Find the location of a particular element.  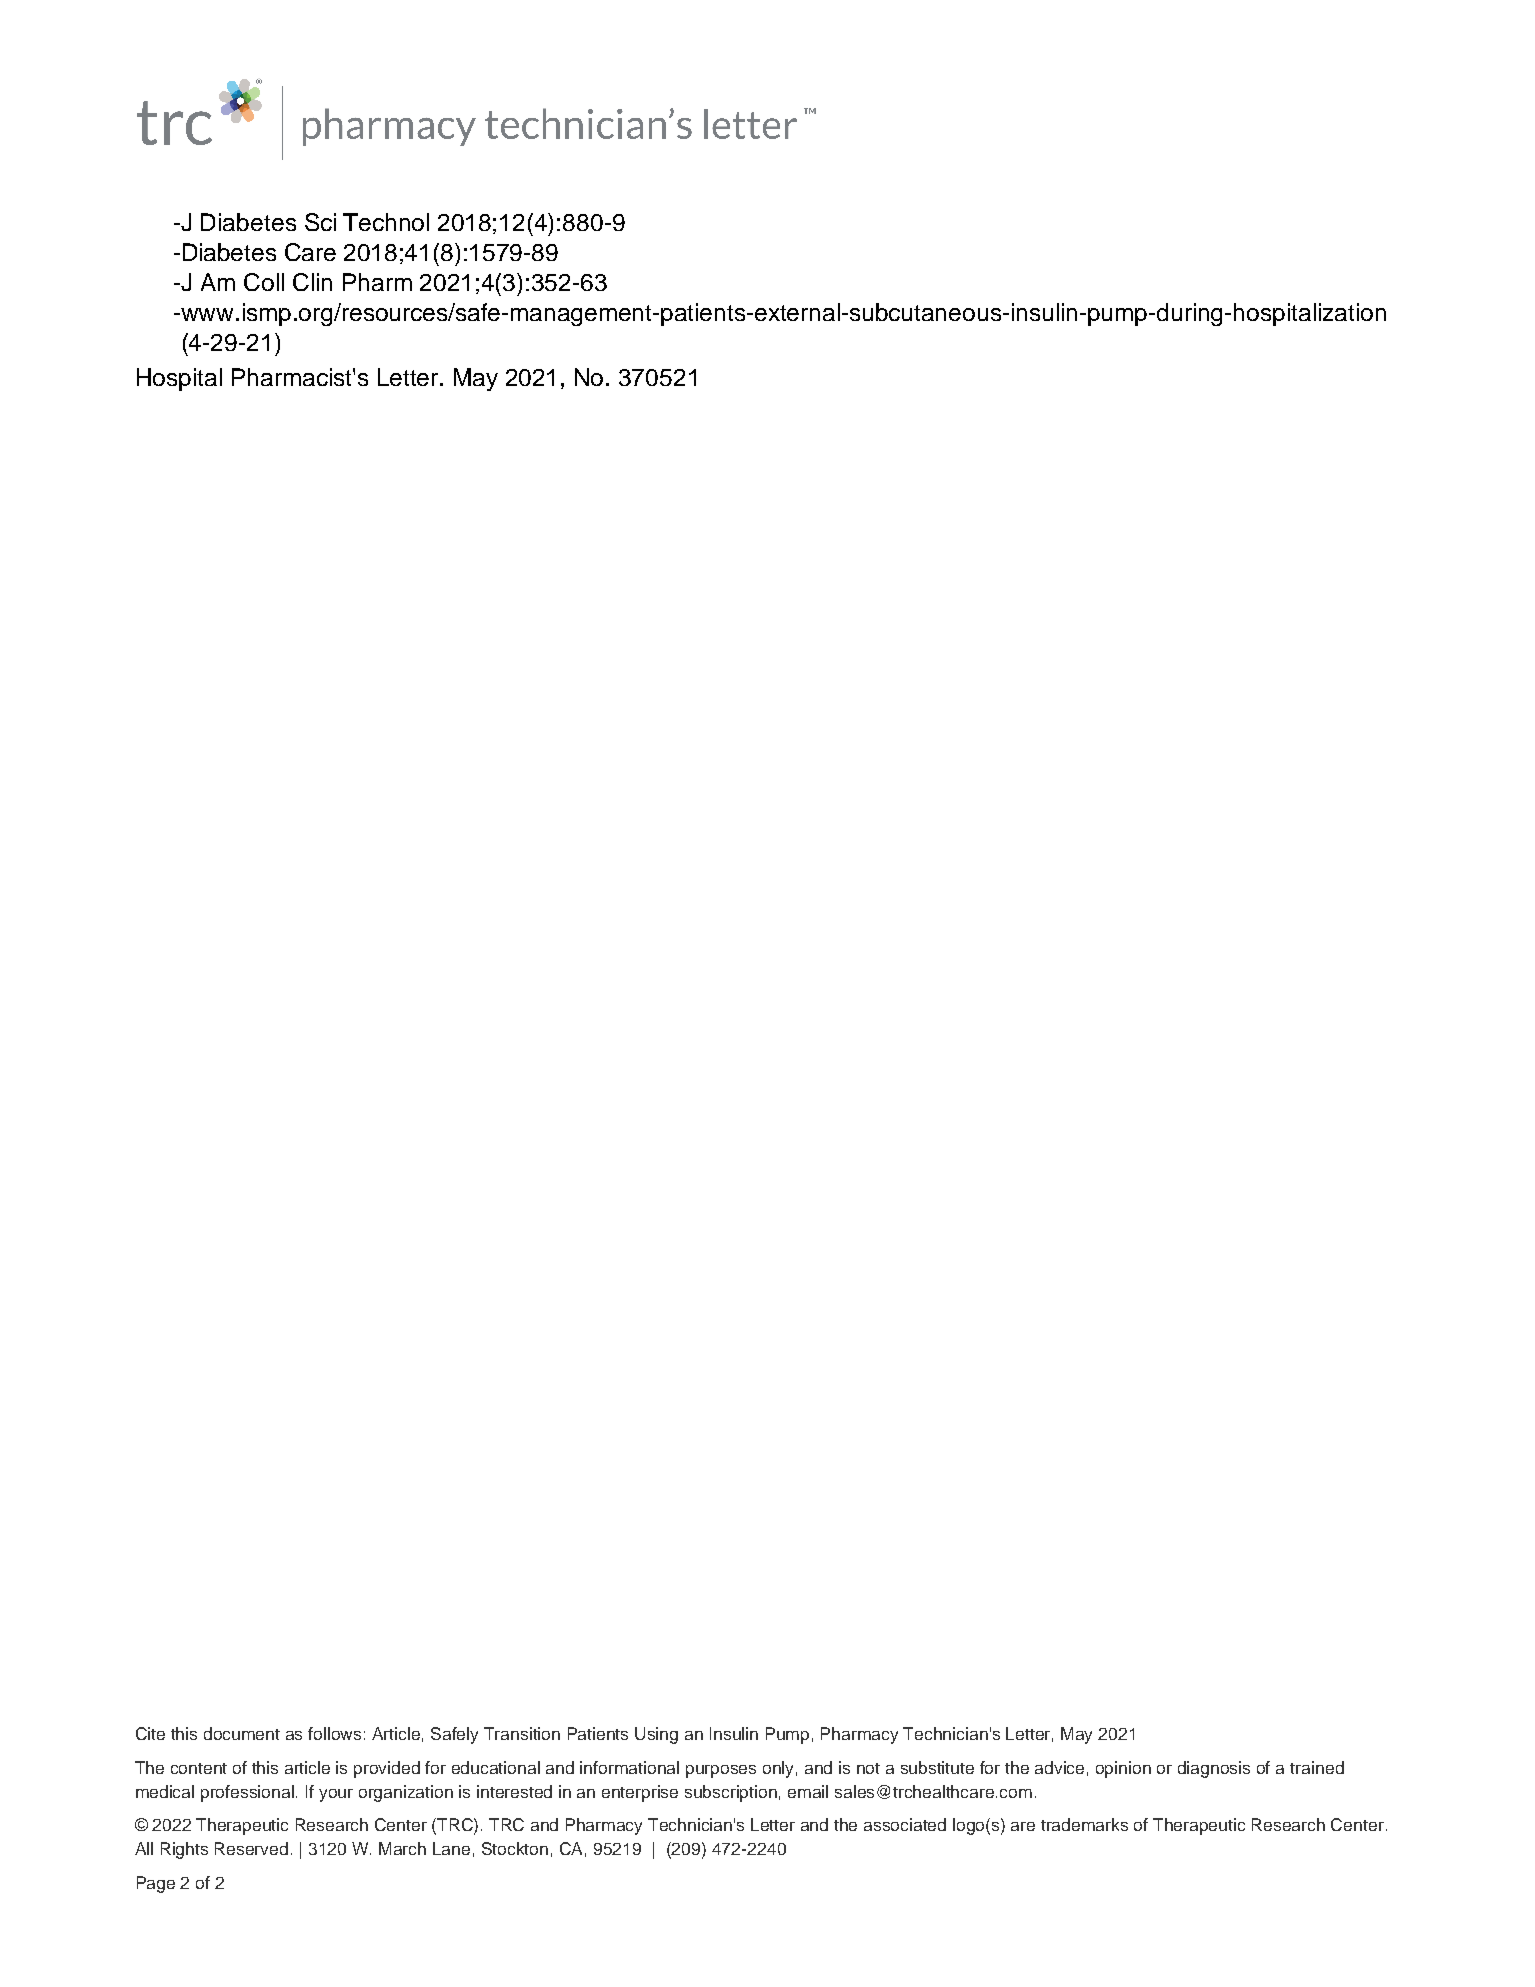

diagnosis is located at coordinates (1214, 1769).
